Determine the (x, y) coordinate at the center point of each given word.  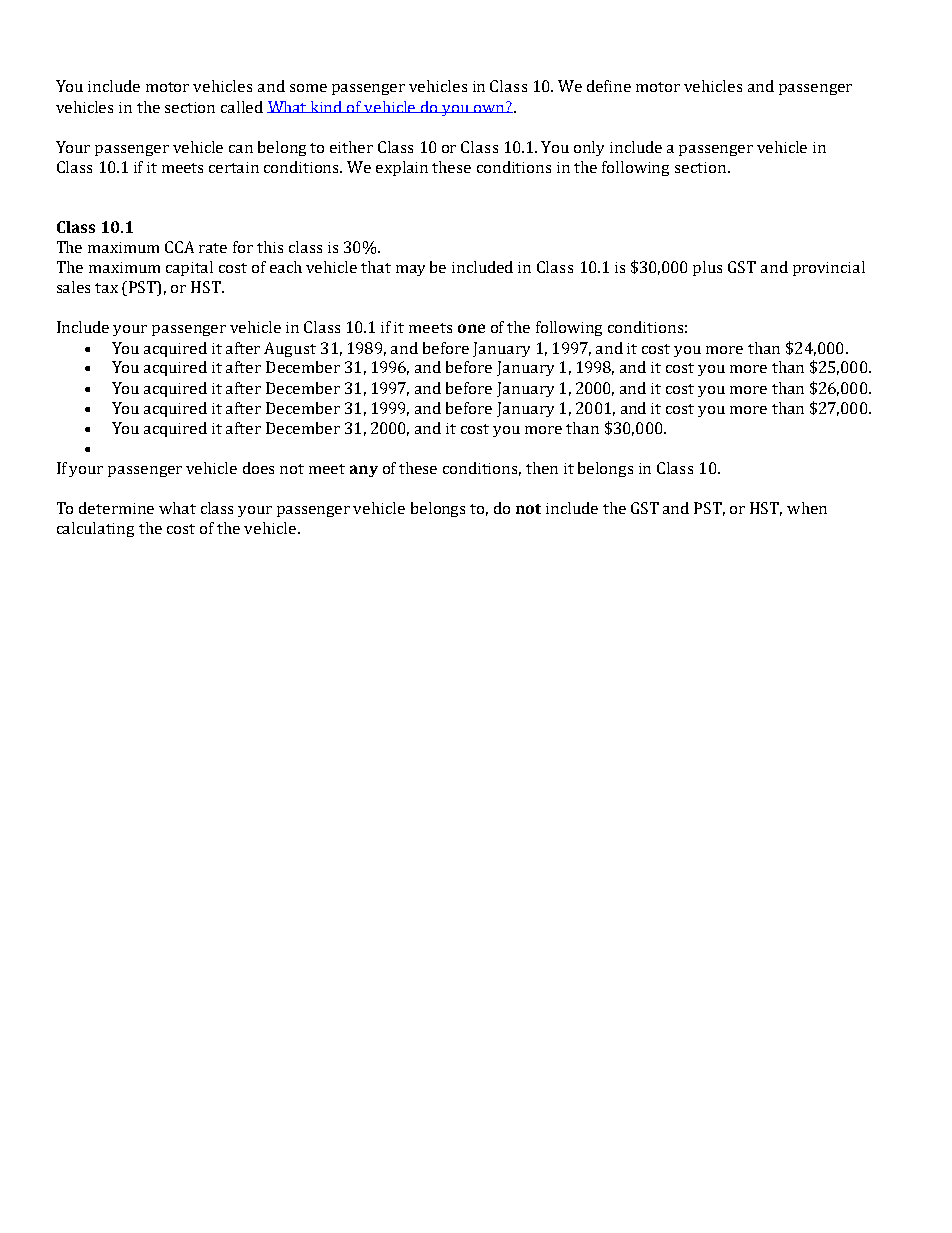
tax (106, 288)
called (242, 107)
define (609, 86)
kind (327, 107)
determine (116, 508)
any (364, 471)
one (471, 328)
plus (707, 268)
